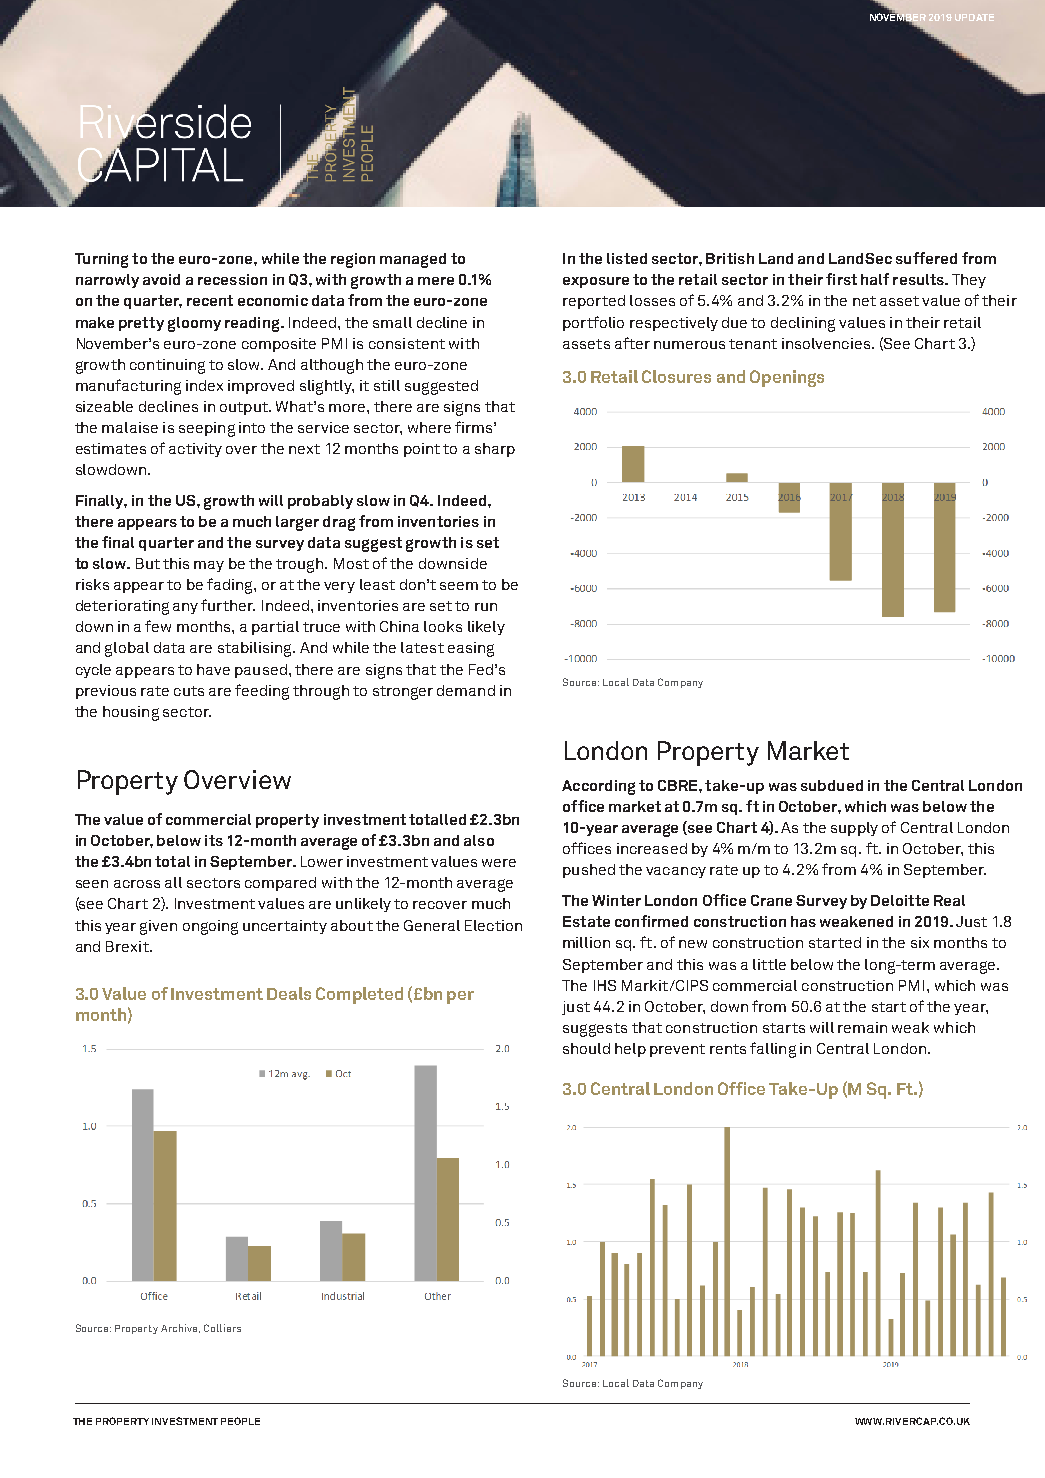 This screenshot has width=1045, height=1478. I want to click on ongoing, so click(210, 927).
